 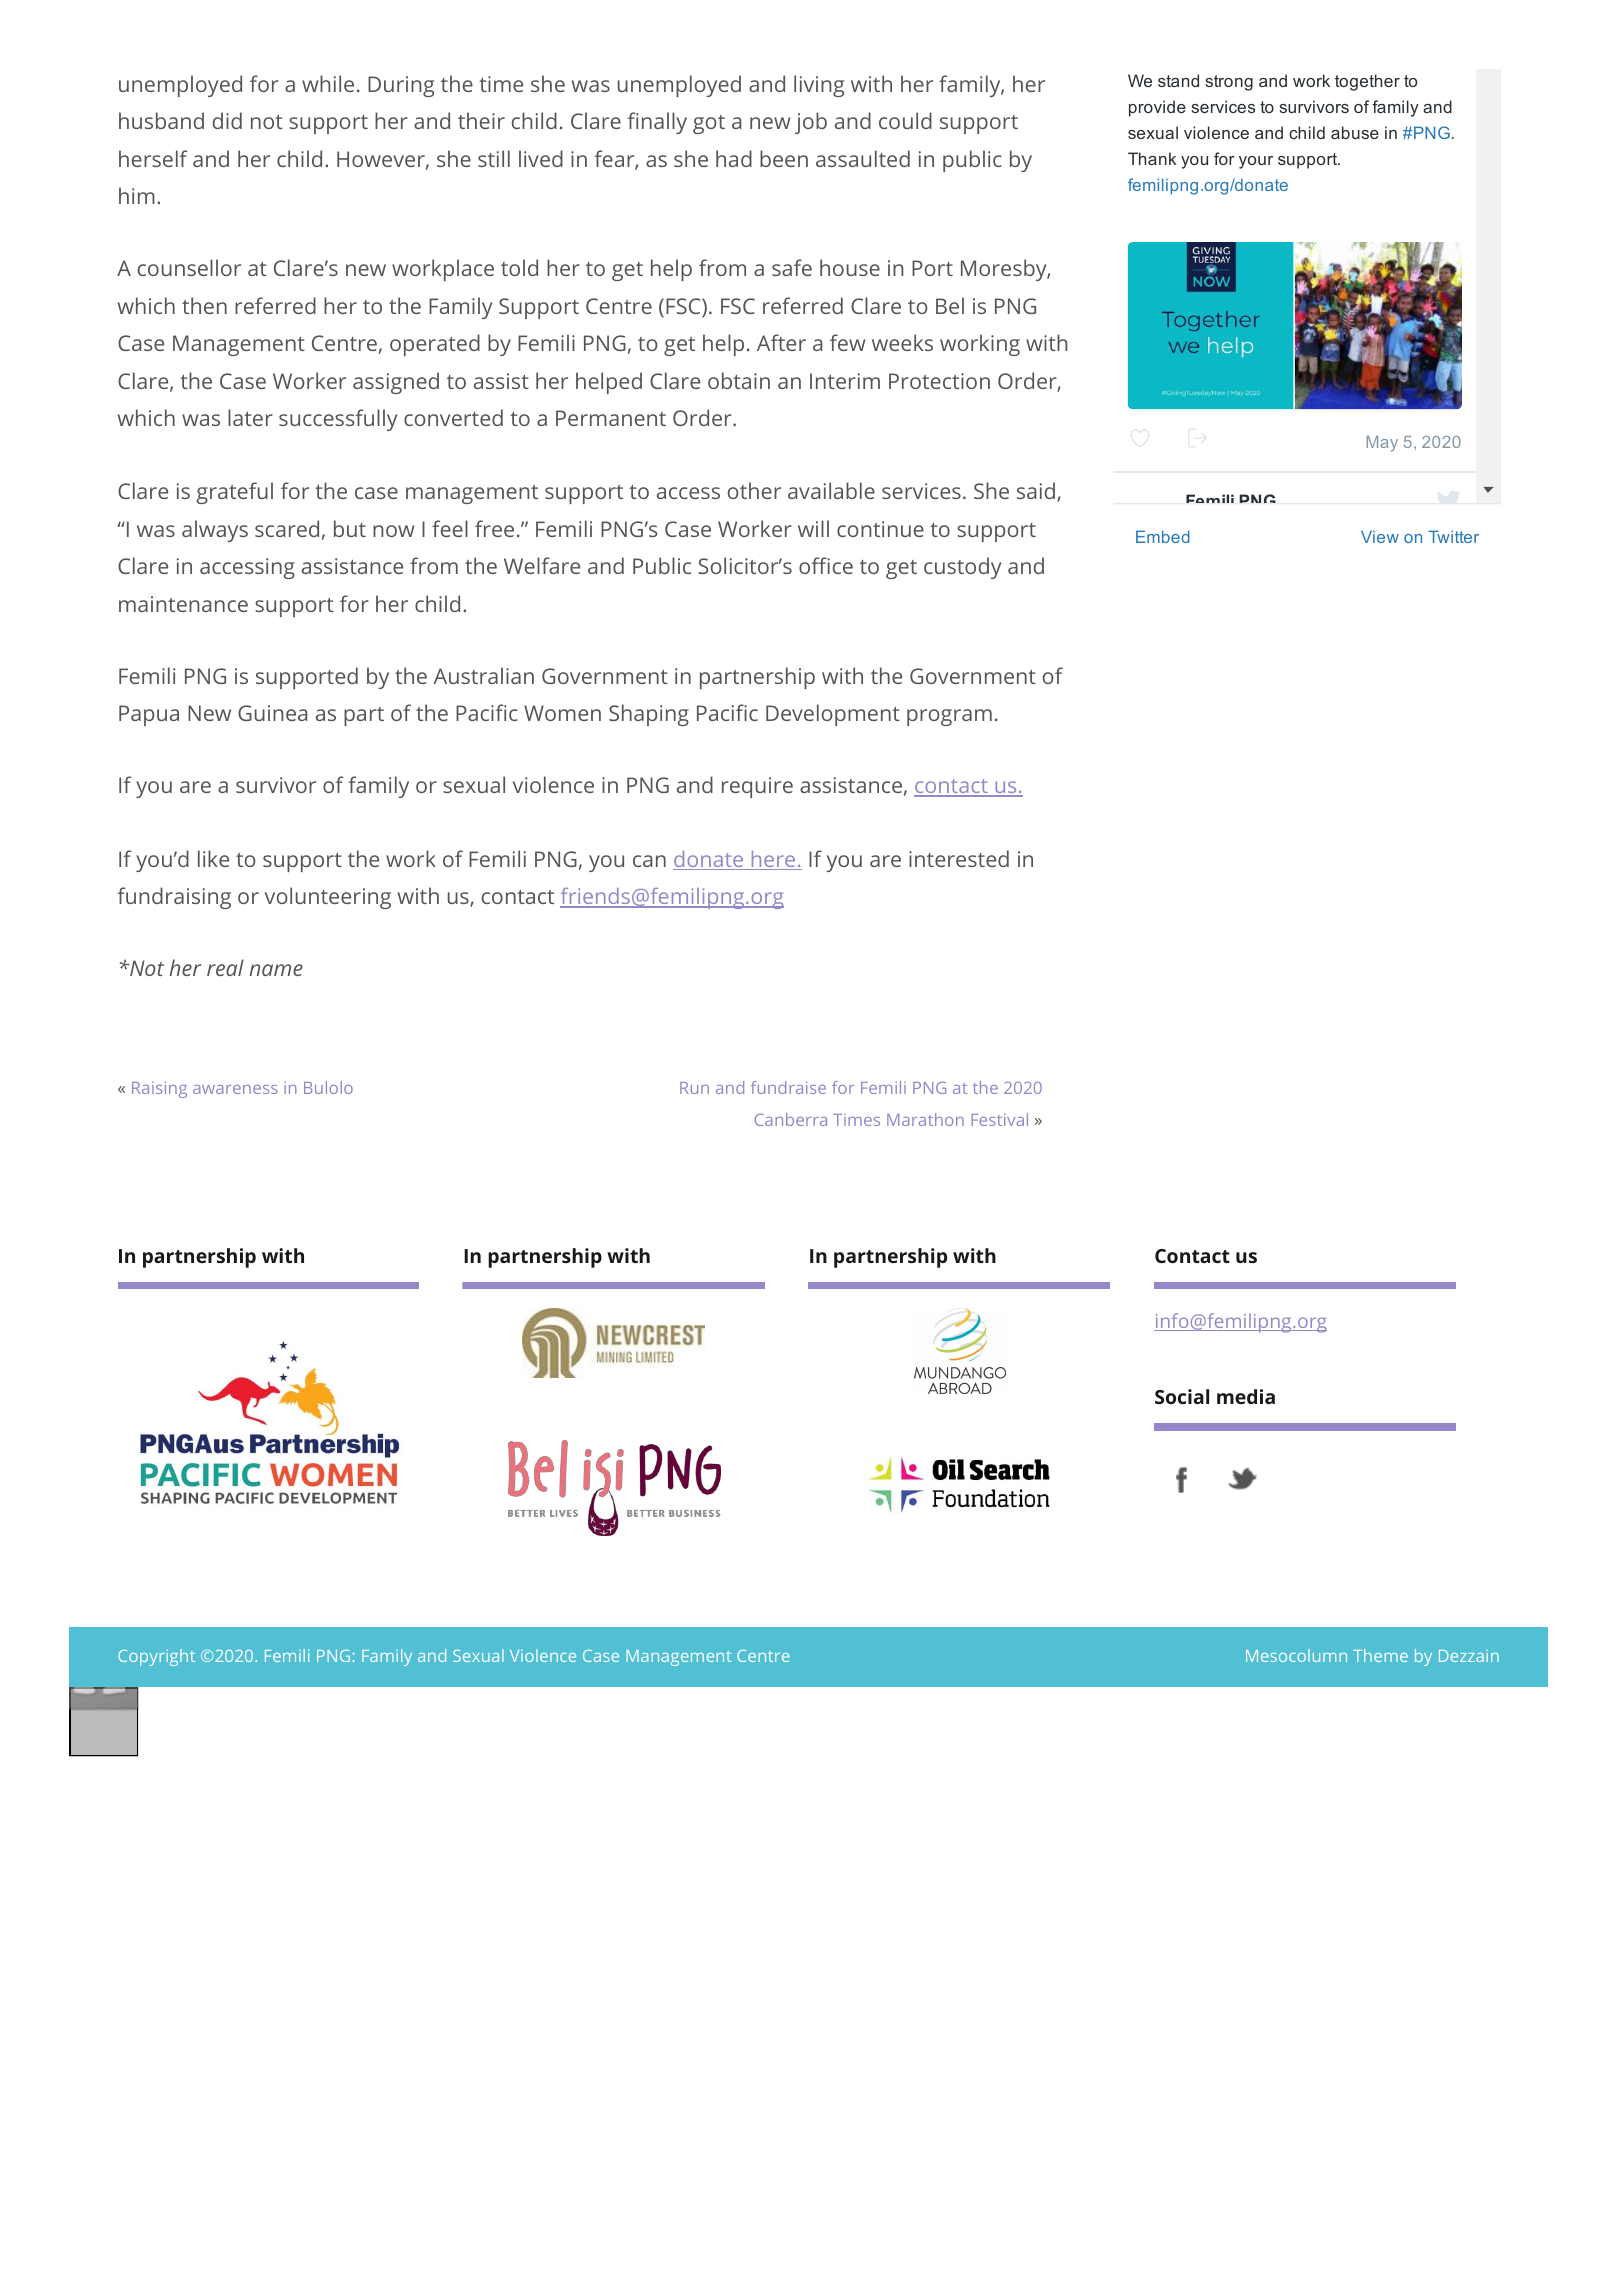 What do you see at coordinates (328, 898) in the page?
I see `volunteering` at bounding box center [328, 898].
